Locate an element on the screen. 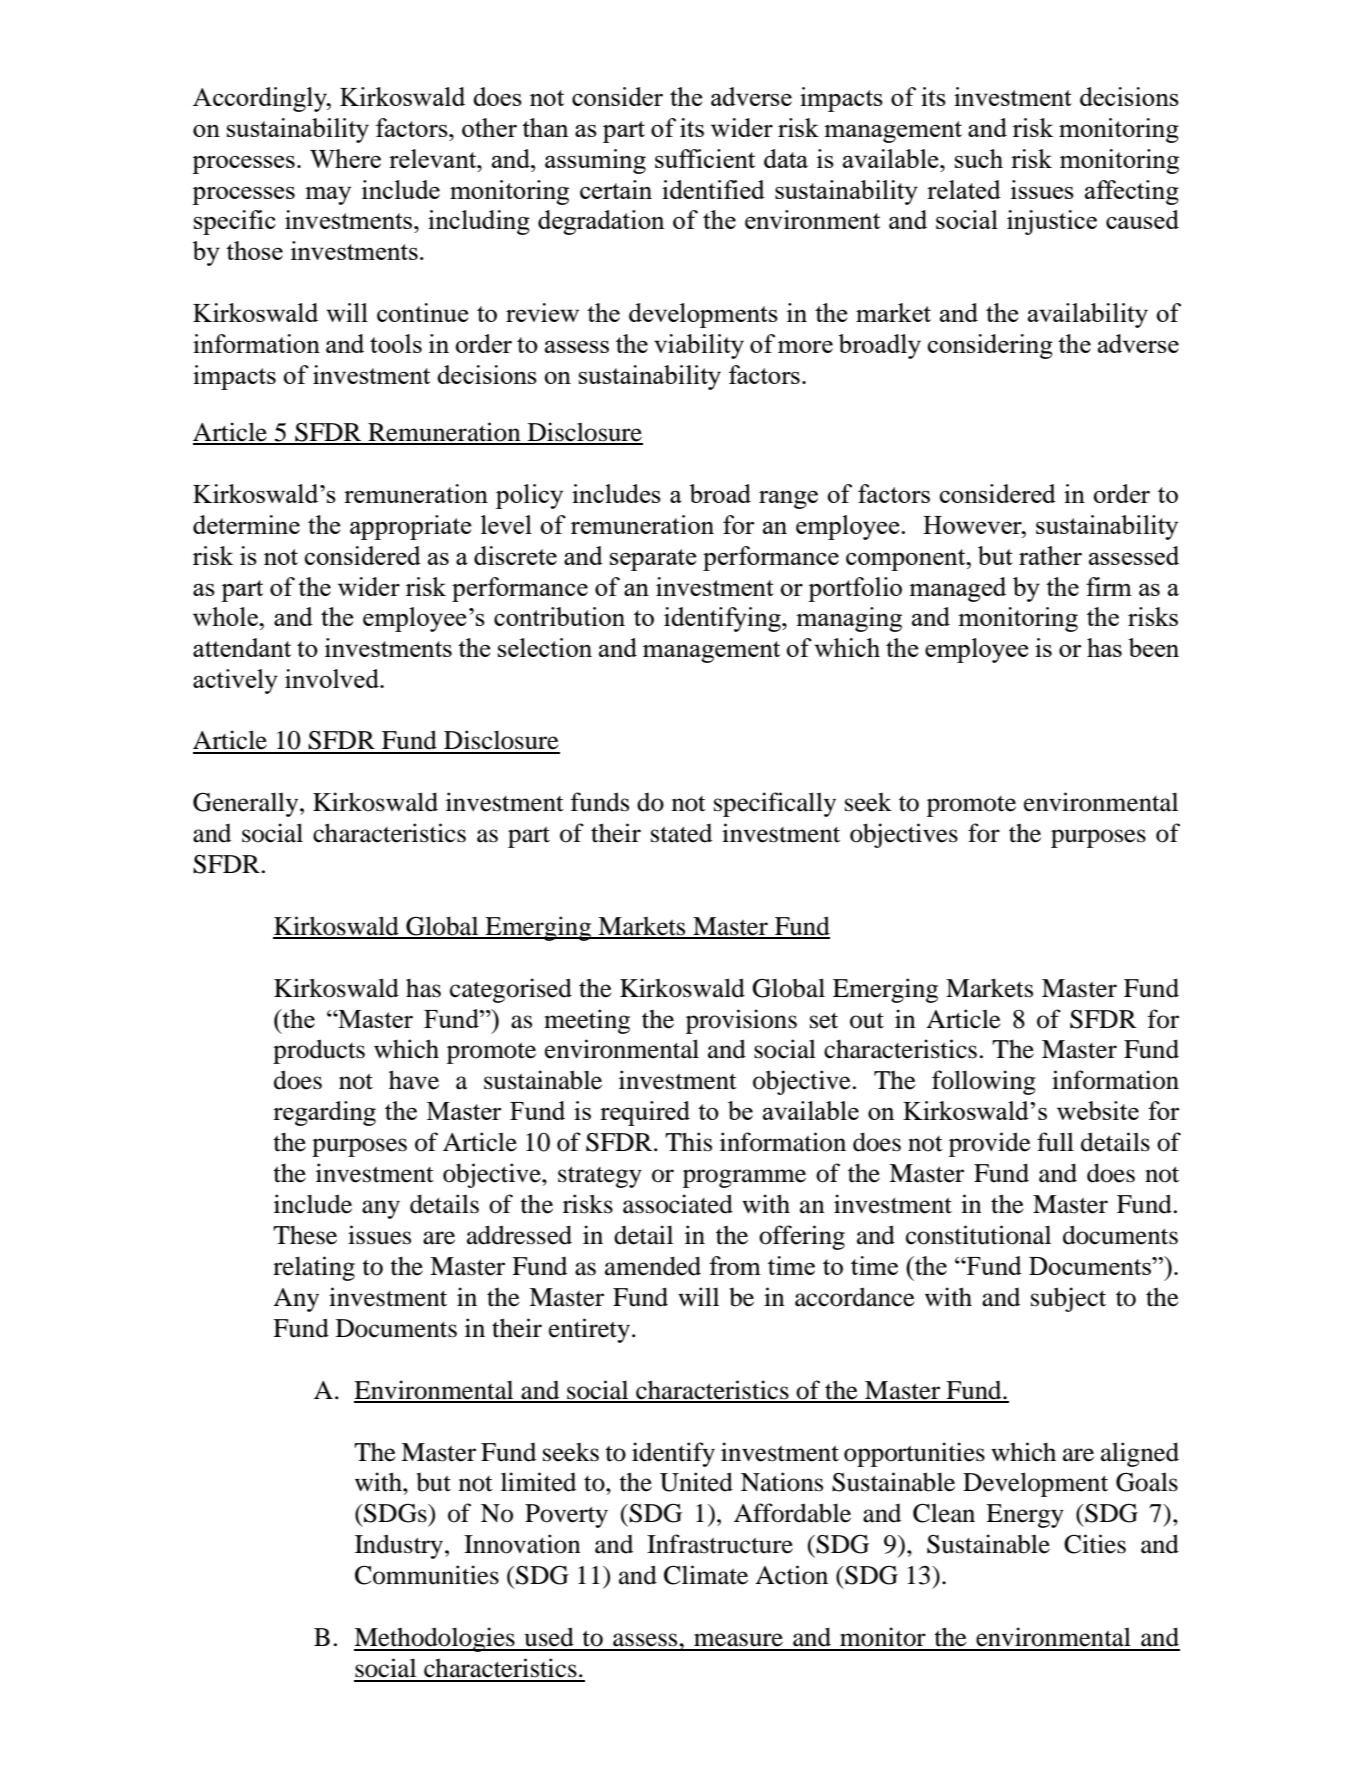 The image size is (1372, 1775). Cities is located at coordinates (1095, 1544).
